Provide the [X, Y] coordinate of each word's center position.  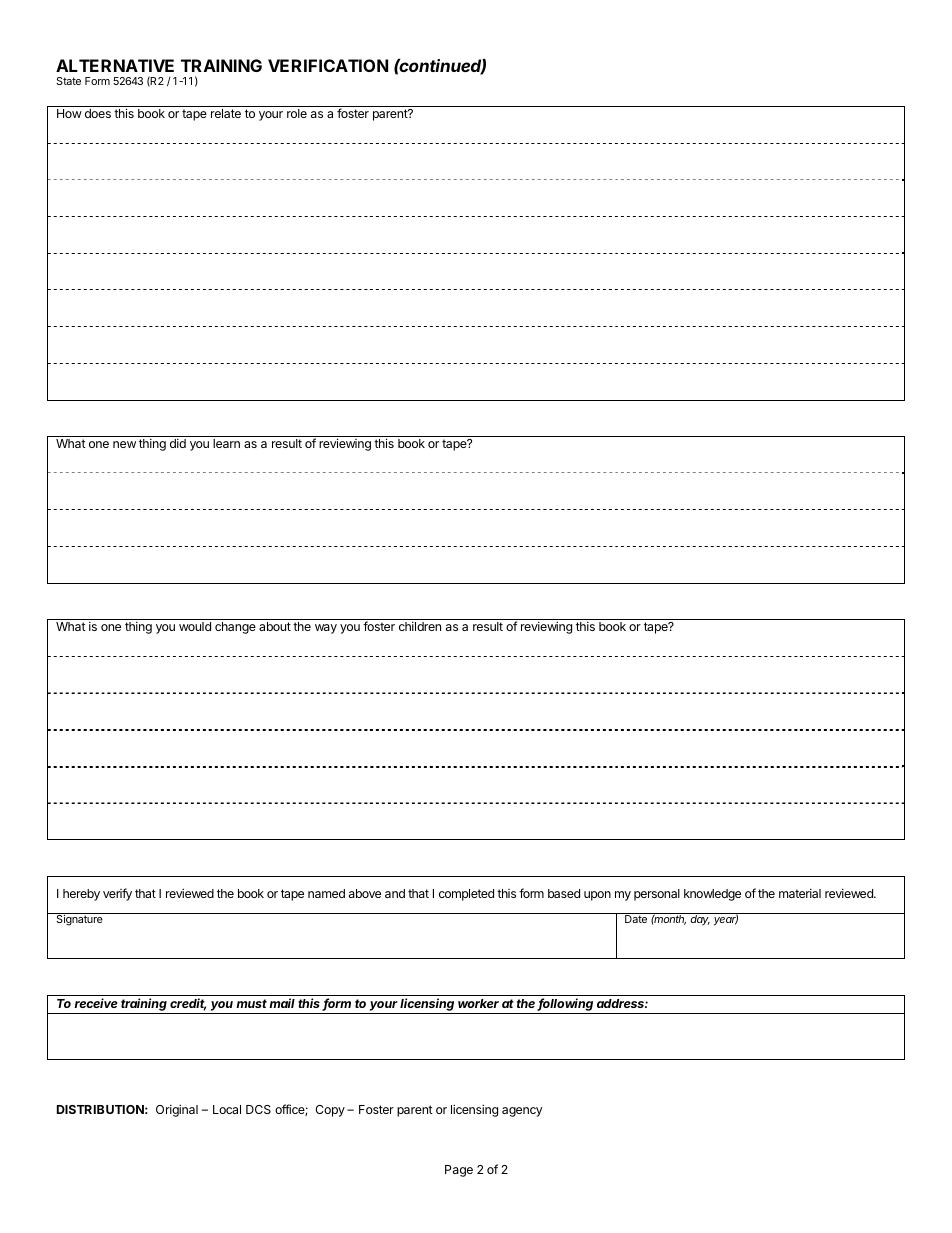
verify [117, 894]
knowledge [712, 895]
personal [657, 895]
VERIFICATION [328, 65]
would [195, 626]
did [178, 443]
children [420, 626]
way [326, 629]
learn [226, 443]
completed [466, 895]
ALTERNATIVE [115, 65]
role [297, 113]
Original [177, 1110]
